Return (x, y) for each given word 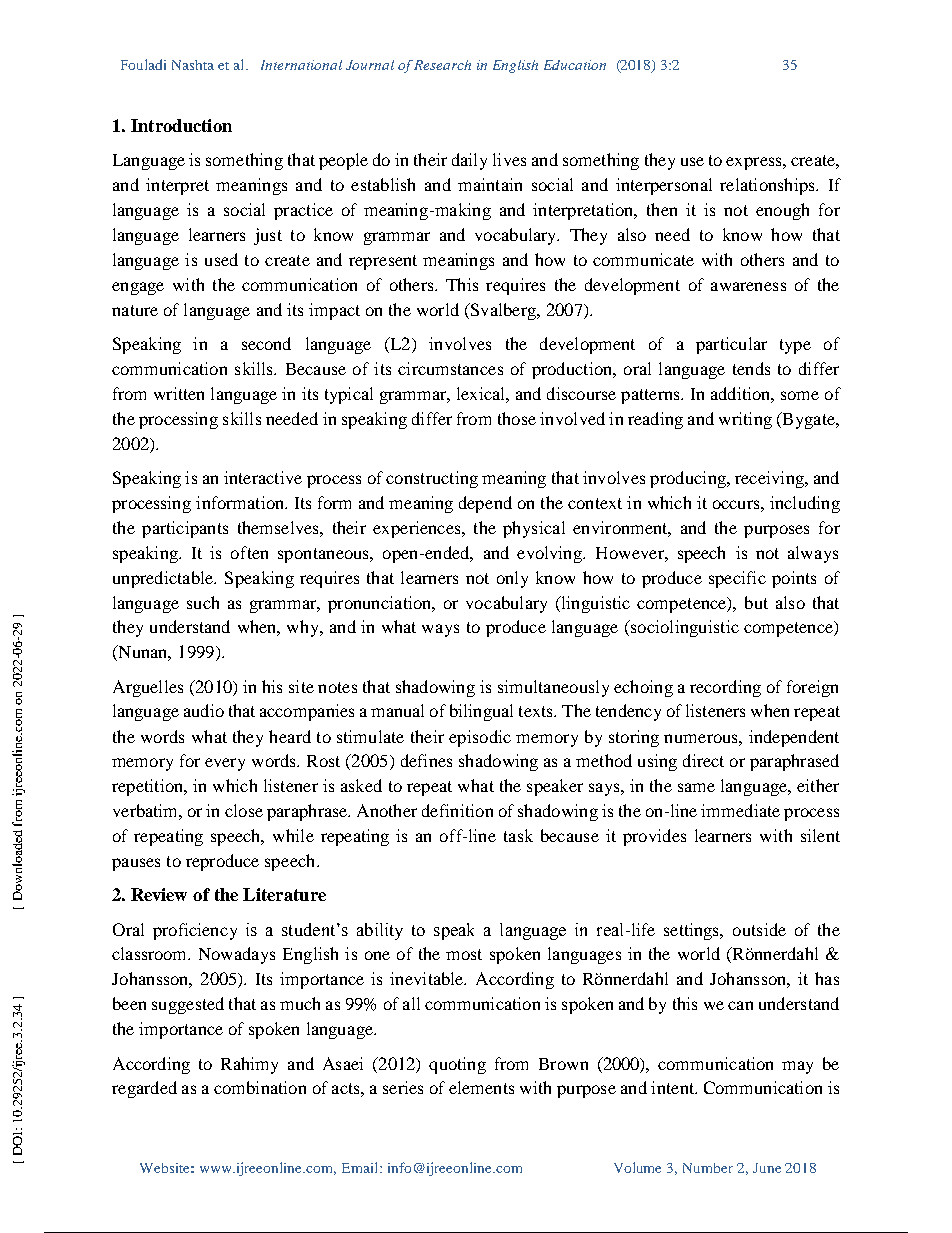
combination (260, 1087)
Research (442, 65)
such (203, 602)
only (512, 579)
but (756, 602)
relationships (768, 186)
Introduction (181, 125)
